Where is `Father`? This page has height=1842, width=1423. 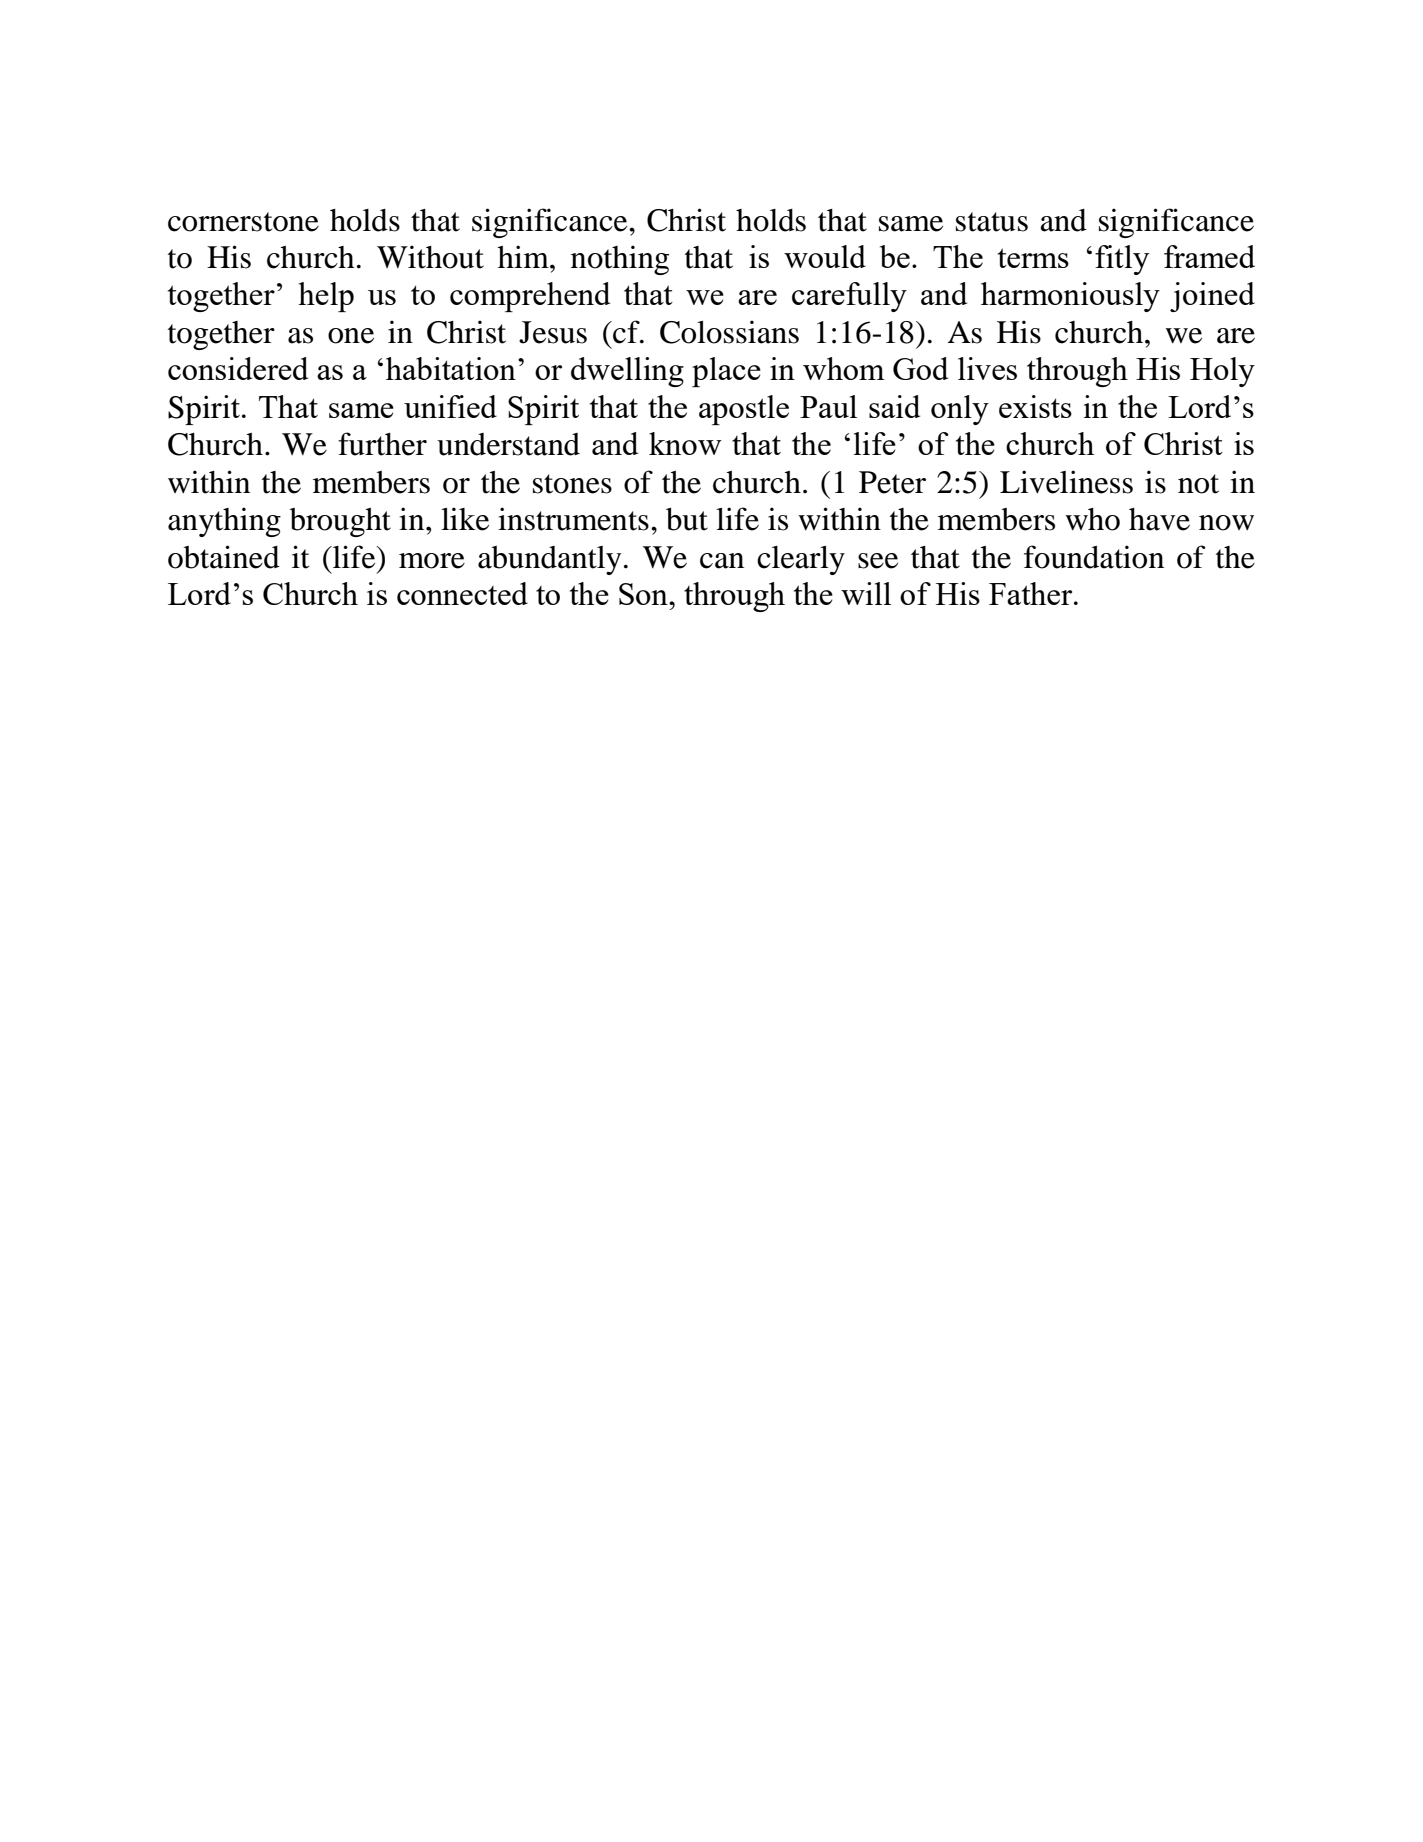
Father is located at coordinates (1032, 593).
